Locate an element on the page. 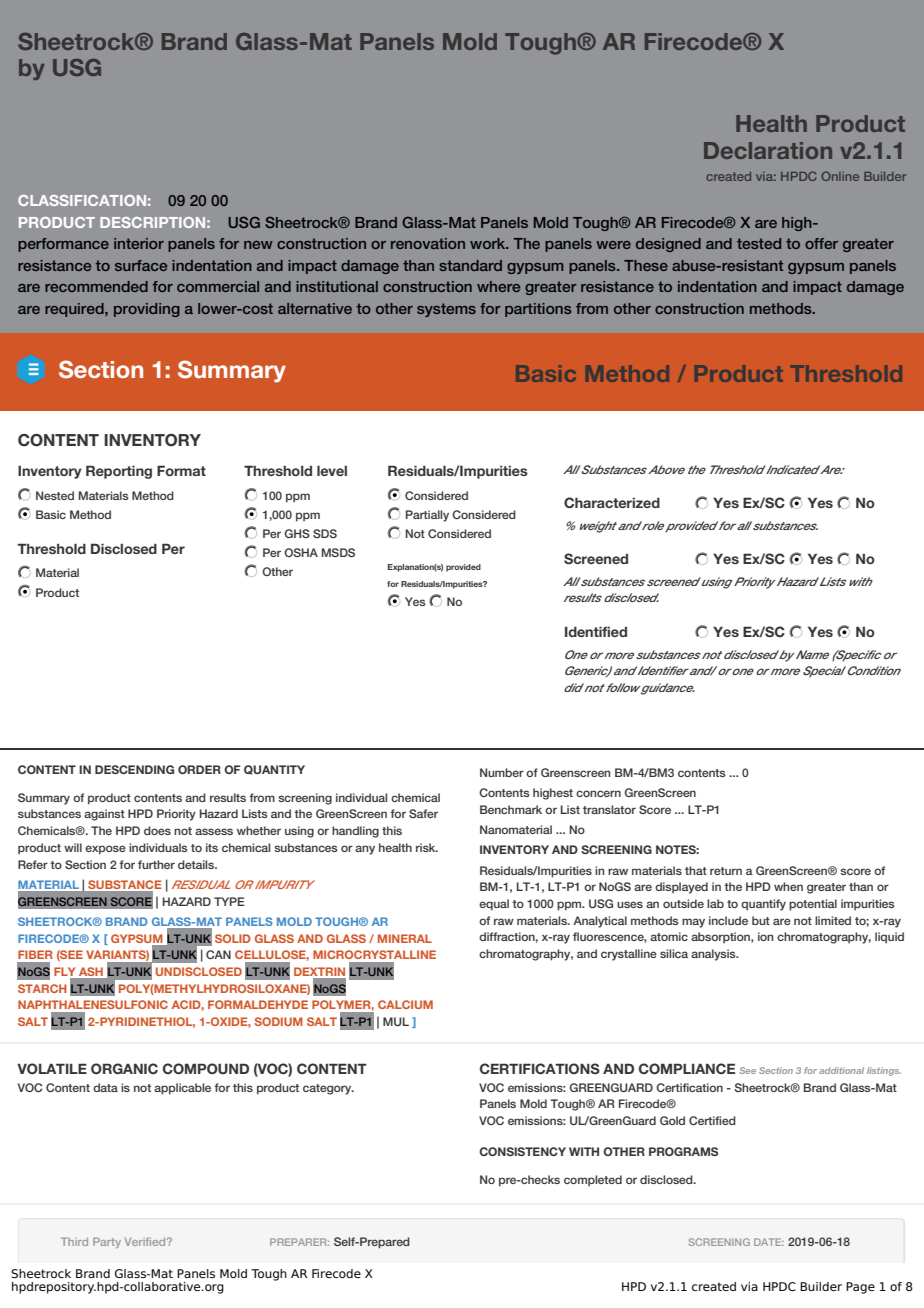 Image resolution: width=924 pixels, height=1308 pixels. DESCENDING is located at coordinates (134, 769).
